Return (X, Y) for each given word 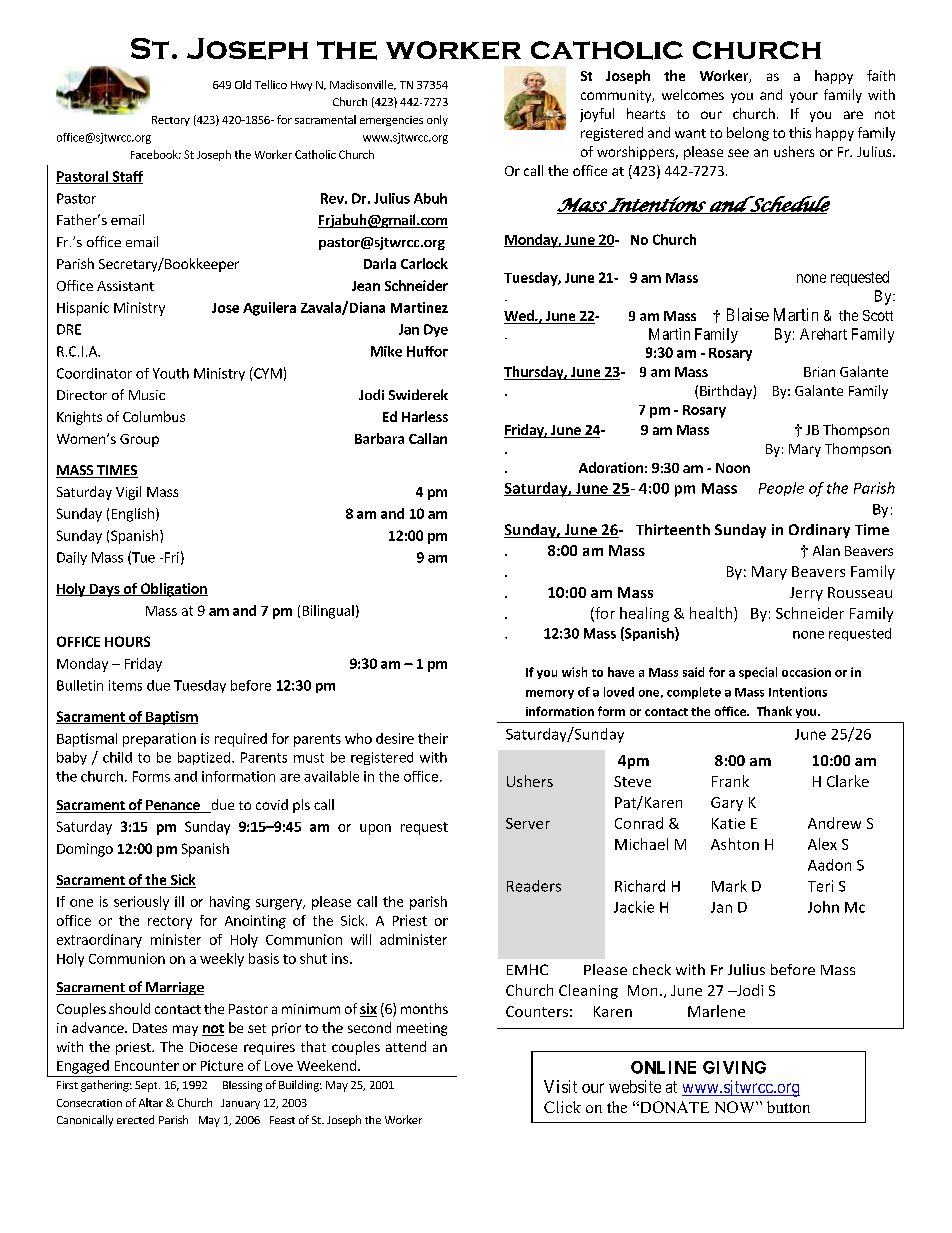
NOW (736, 1107)
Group (139, 440)
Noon (733, 468)
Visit (560, 1086)
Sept (147, 1086)
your (804, 97)
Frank (730, 781)
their (433, 738)
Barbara (379, 438)
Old (243, 84)
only (437, 120)
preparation (159, 740)
